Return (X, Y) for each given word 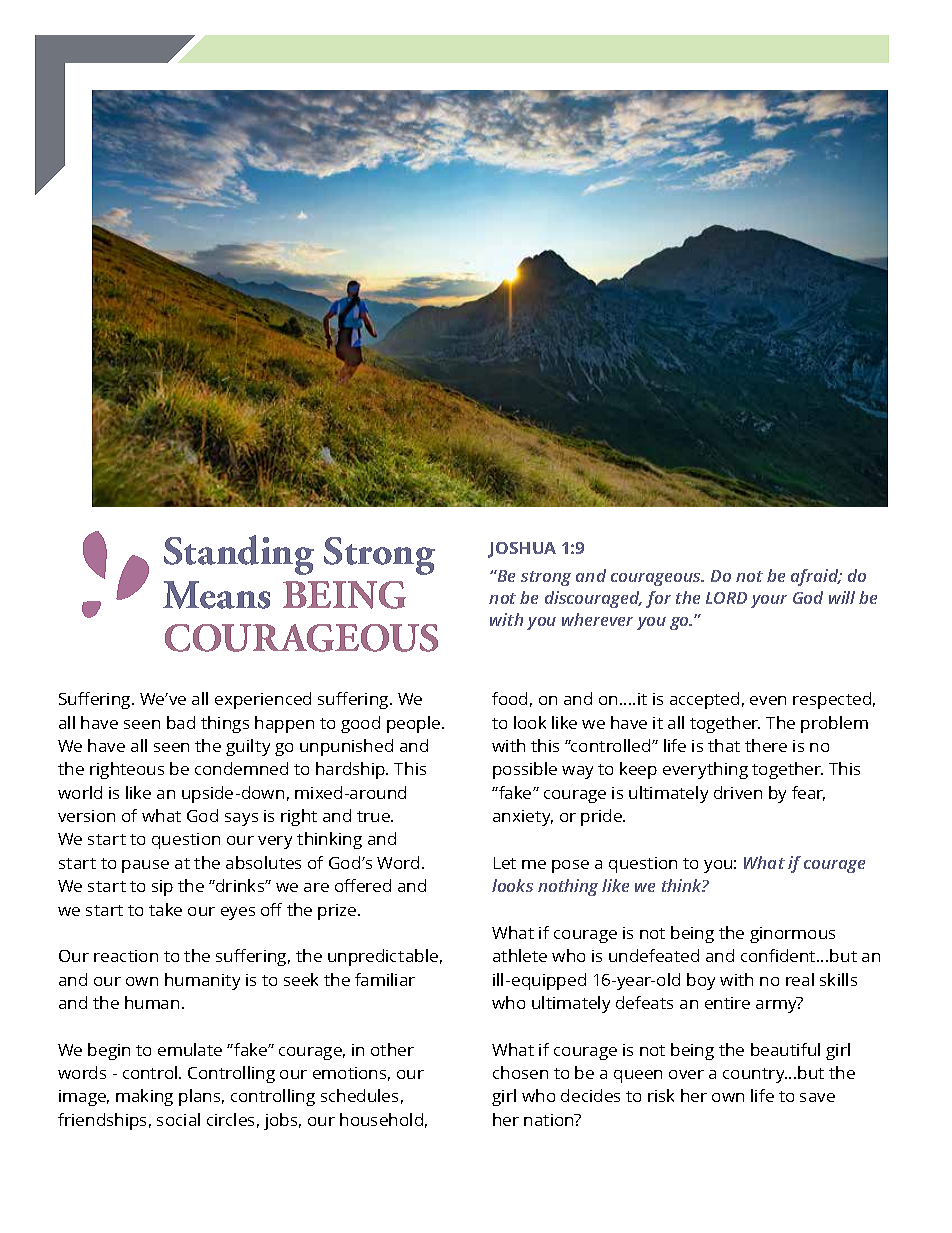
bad (181, 722)
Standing (239, 555)
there (766, 745)
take (165, 909)
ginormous (792, 935)
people (415, 724)
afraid (816, 577)
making (144, 1097)
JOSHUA (522, 550)
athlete (520, 955)
